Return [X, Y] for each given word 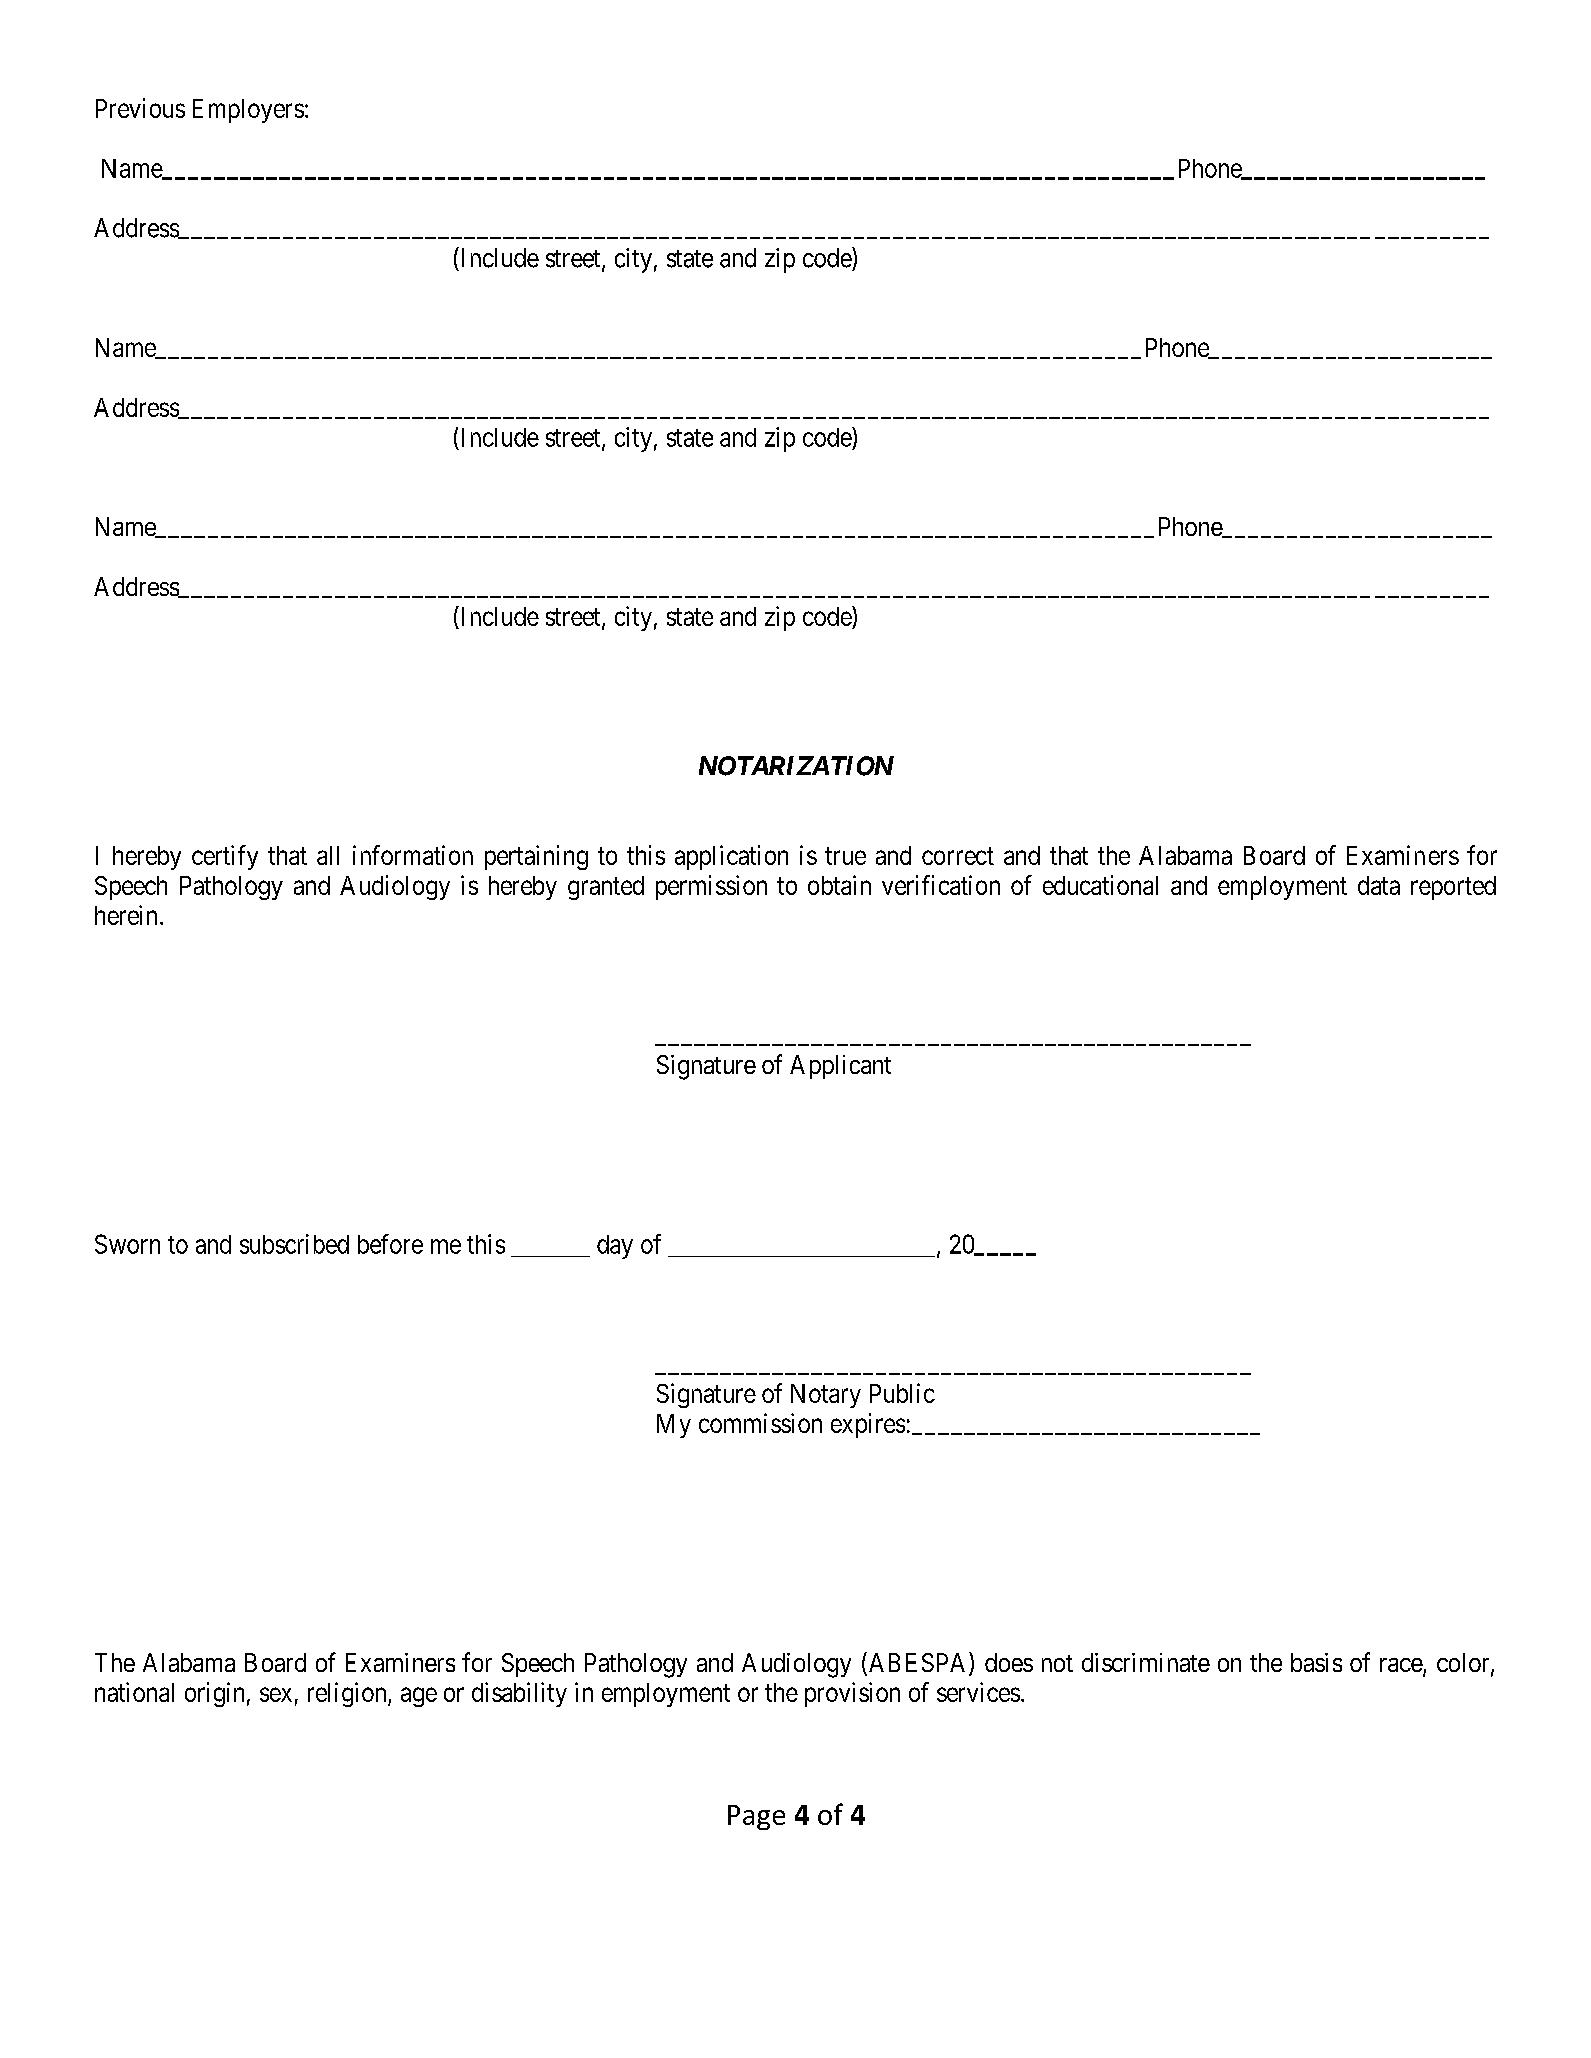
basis [1316, 1662]
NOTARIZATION [796, 766]
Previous [140, 108]
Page [756, 1817]
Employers [248, 111]
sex [276, 1694]
